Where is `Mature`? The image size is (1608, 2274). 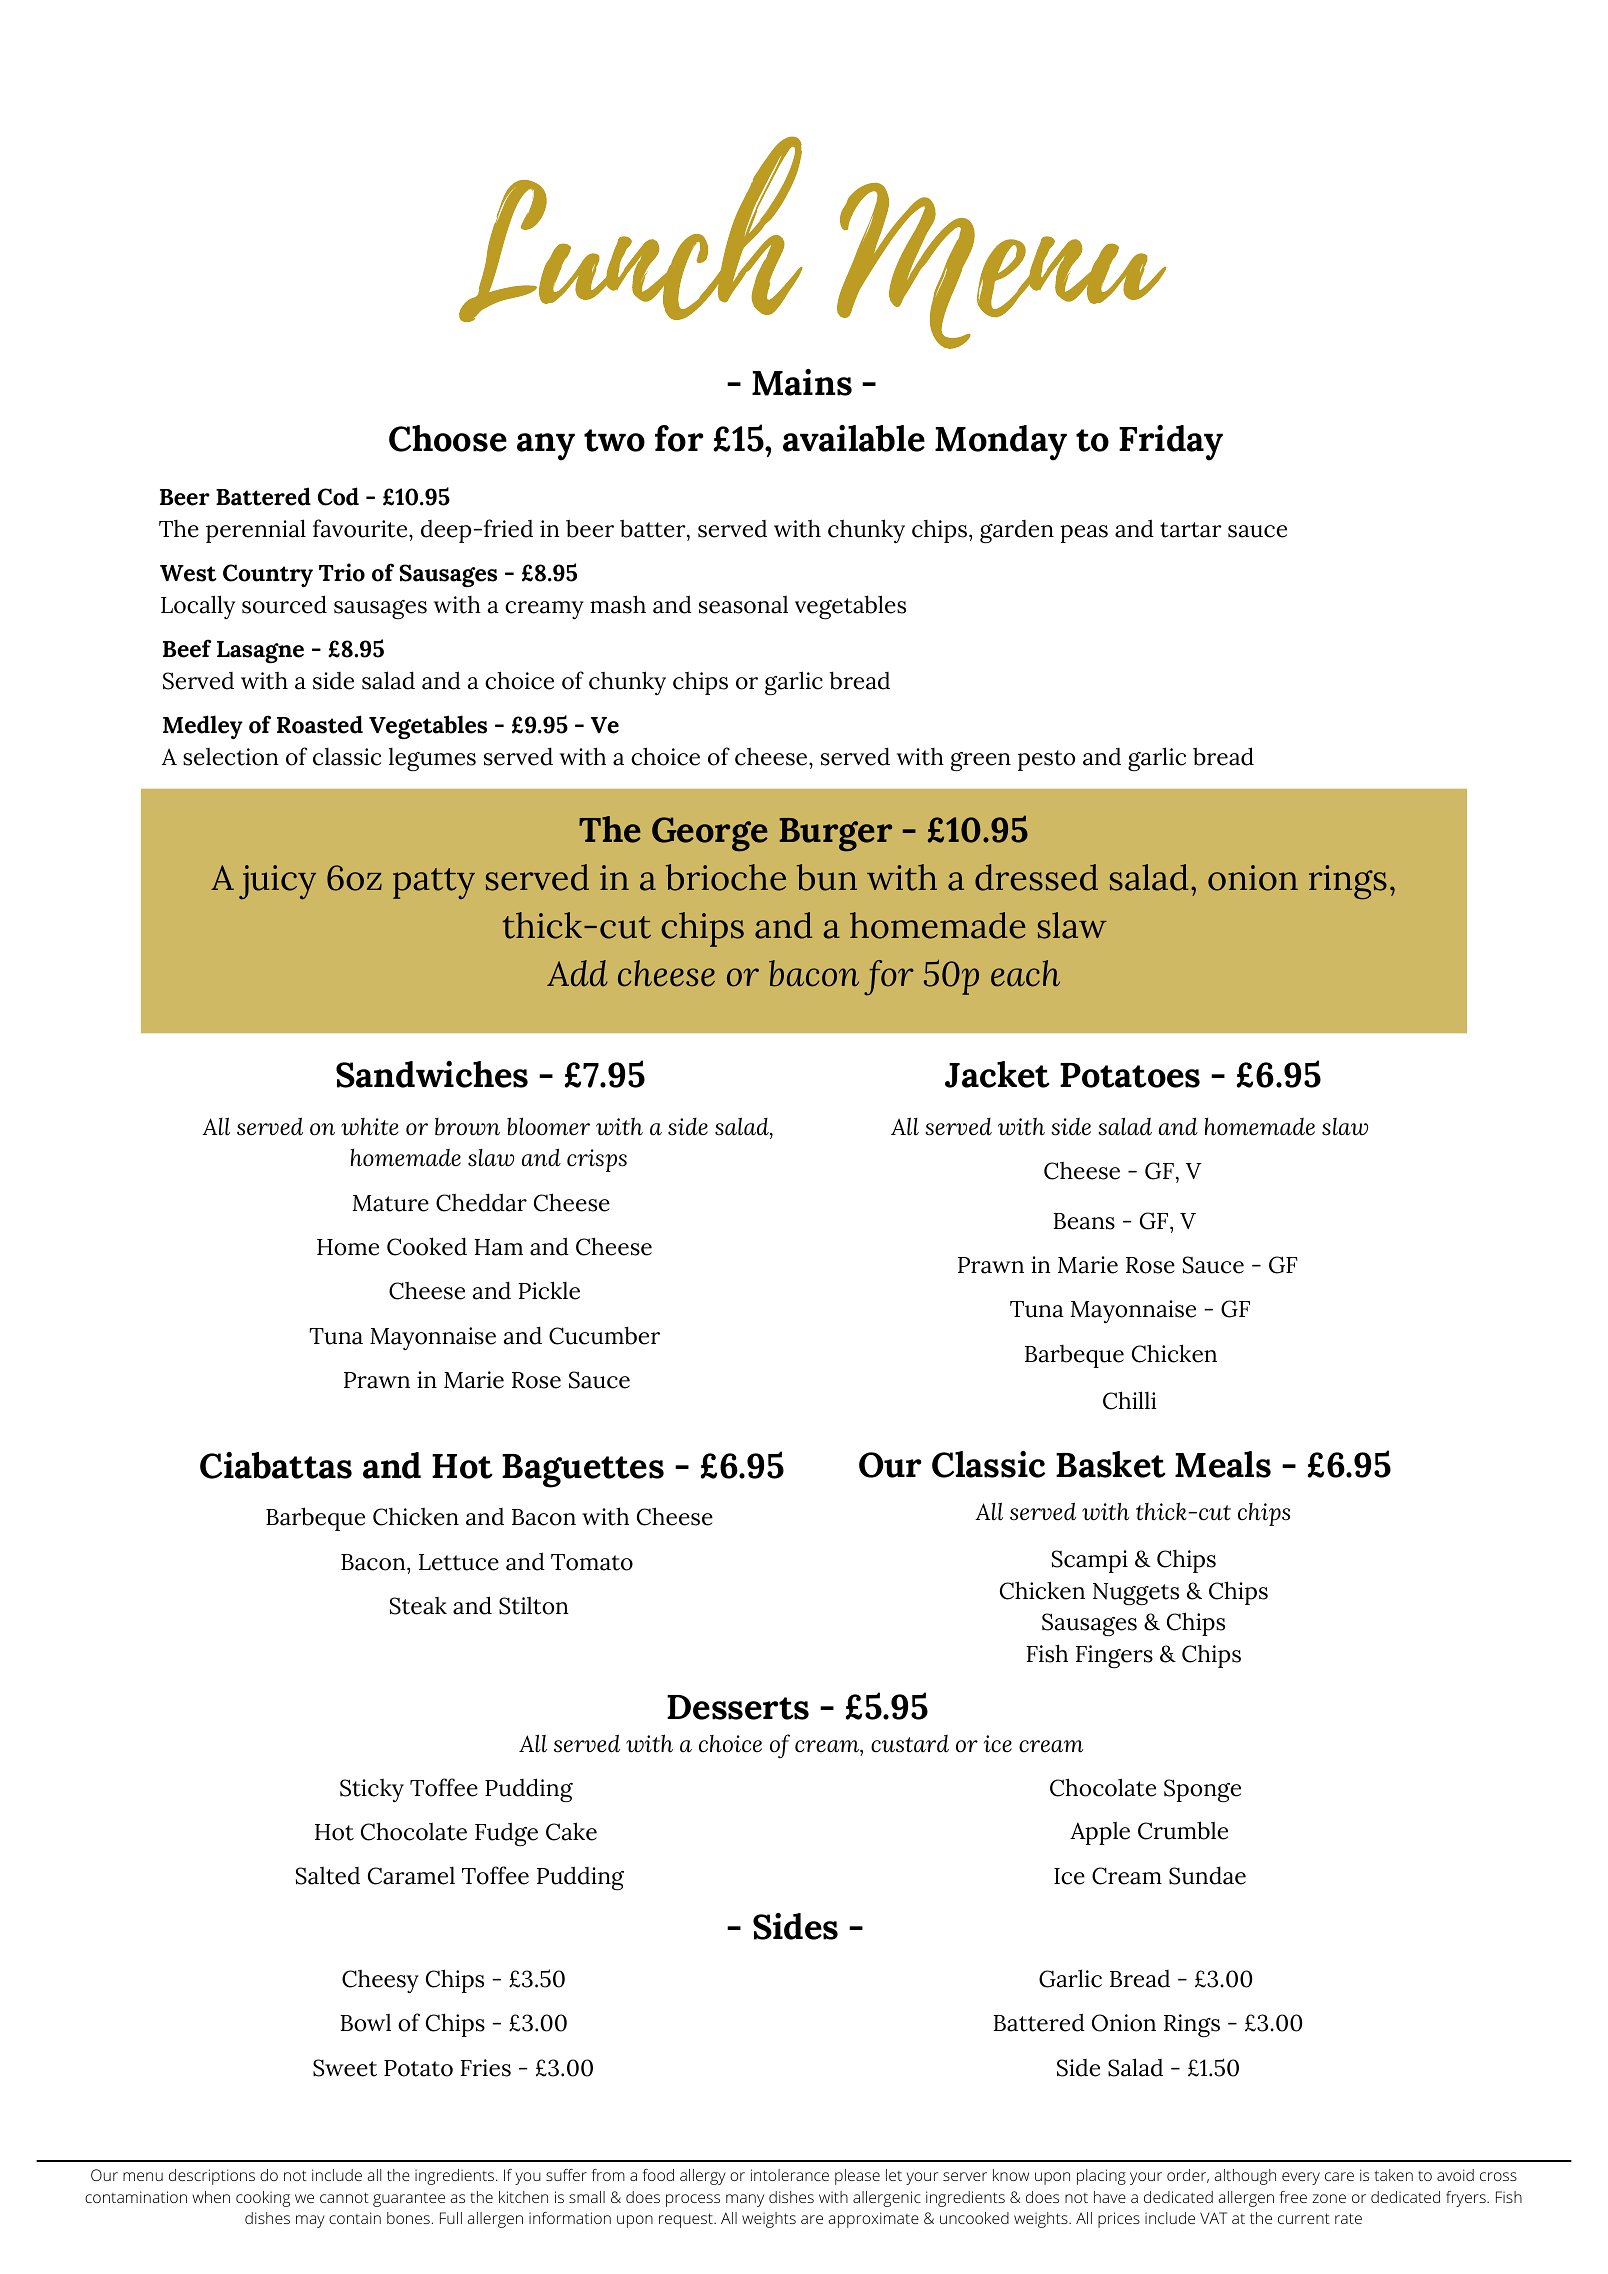
Mature is located at coordinates (391, 1203).
